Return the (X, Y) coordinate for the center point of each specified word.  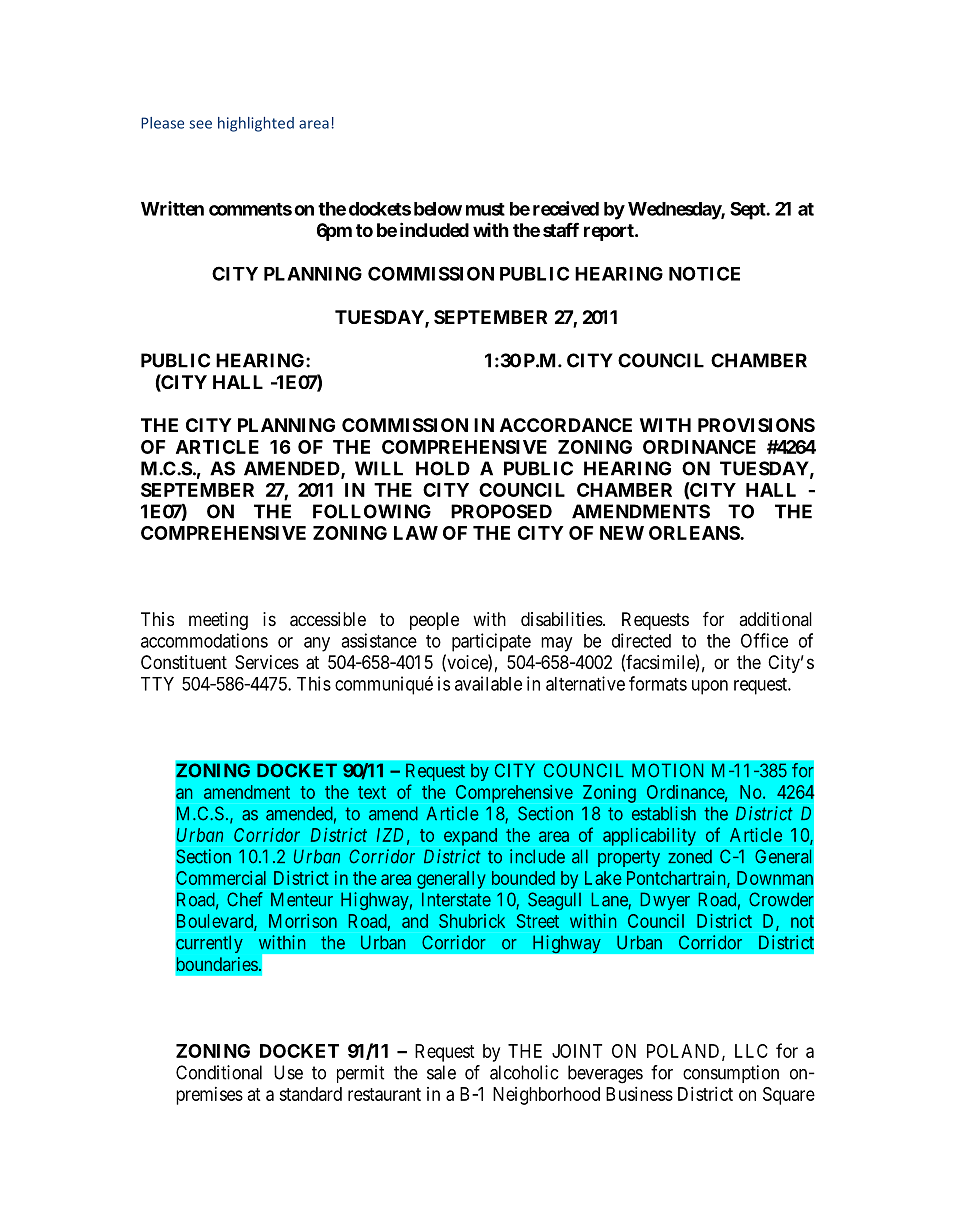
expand (470, 837)
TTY (157, 684)
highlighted (256, 124)
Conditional (219, 1072)
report (610, 232)
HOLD (443, 468)
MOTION (668, 770)
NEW (622, 533)
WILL (379, 468)
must (485, 209)
